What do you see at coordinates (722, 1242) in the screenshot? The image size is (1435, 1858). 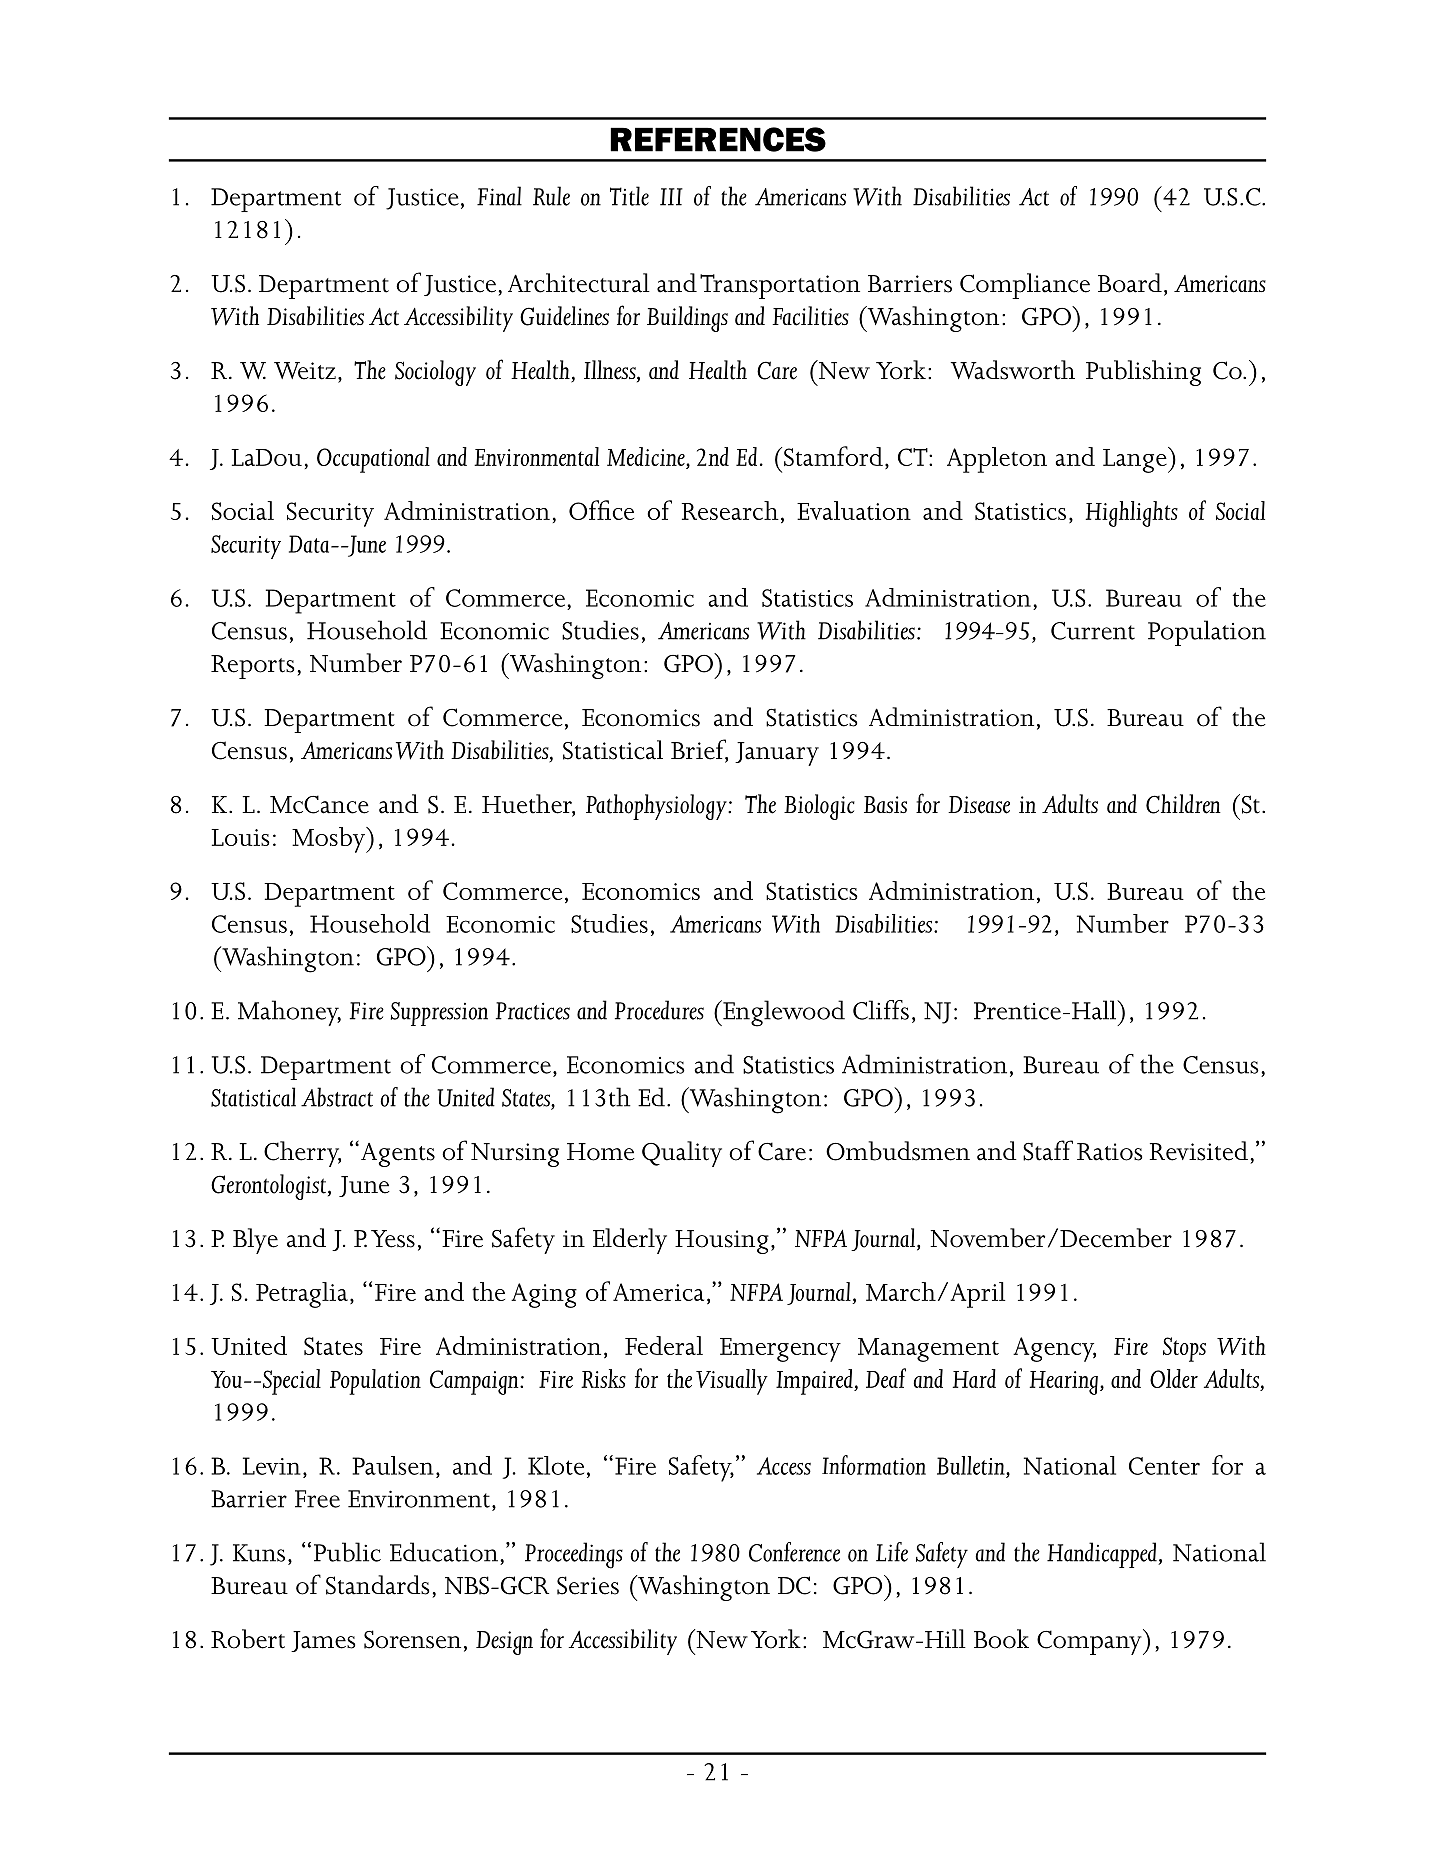 I see `Housing` at bounding box center [722, 1242].
